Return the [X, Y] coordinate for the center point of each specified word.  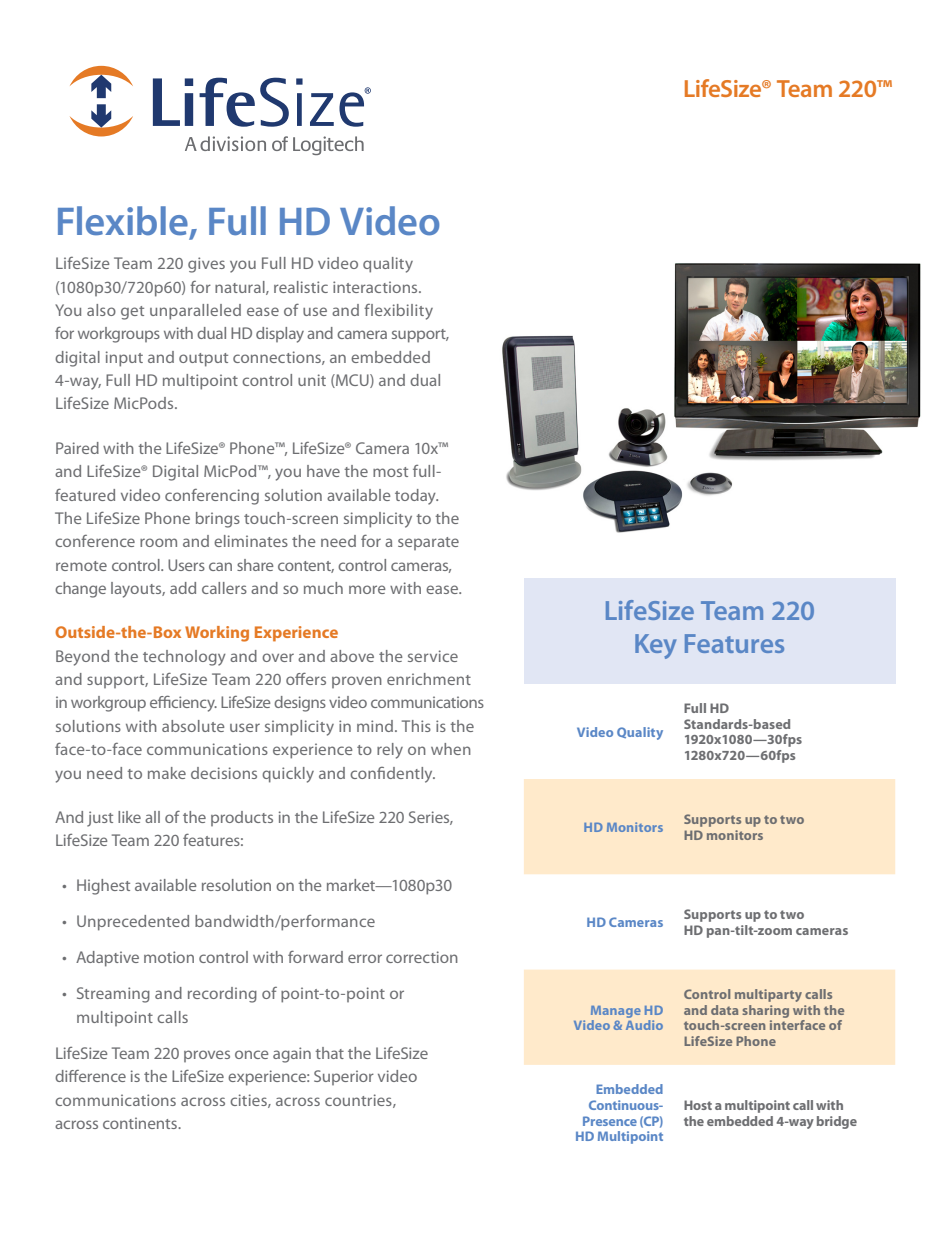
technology [184, 658]
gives [206, 265]
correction [422, 957]
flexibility [398, 312]
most [390, 472]
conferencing [212, 497]
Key [655, 646]
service [433, 656]
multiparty [768, 995]
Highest [103, 887]
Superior [344, 1077]
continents [141, 1123]
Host [698, 1105]
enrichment [429, 679]
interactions [376, 287]
